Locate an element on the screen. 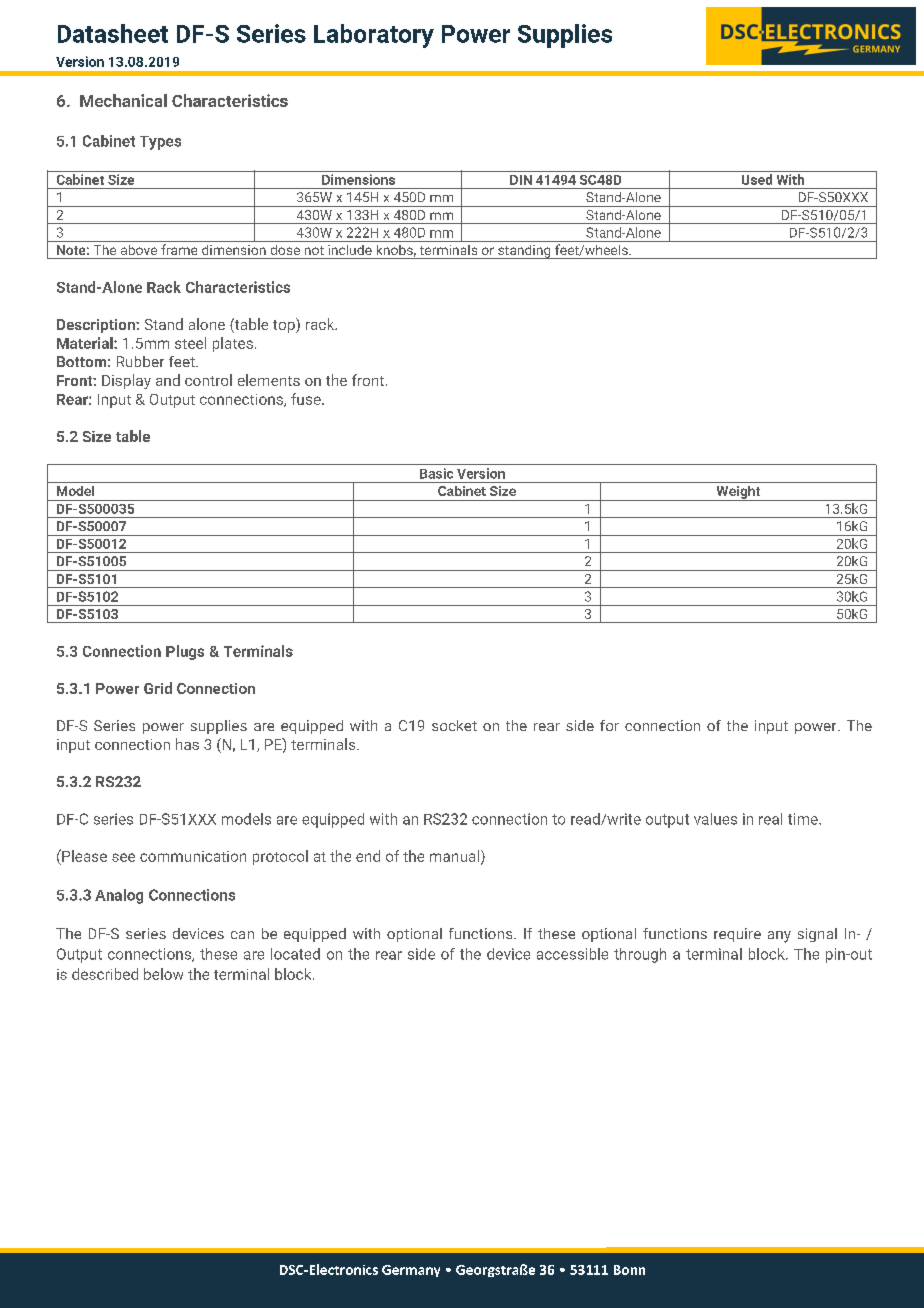  accessible is located at coordinates (572, 954).
